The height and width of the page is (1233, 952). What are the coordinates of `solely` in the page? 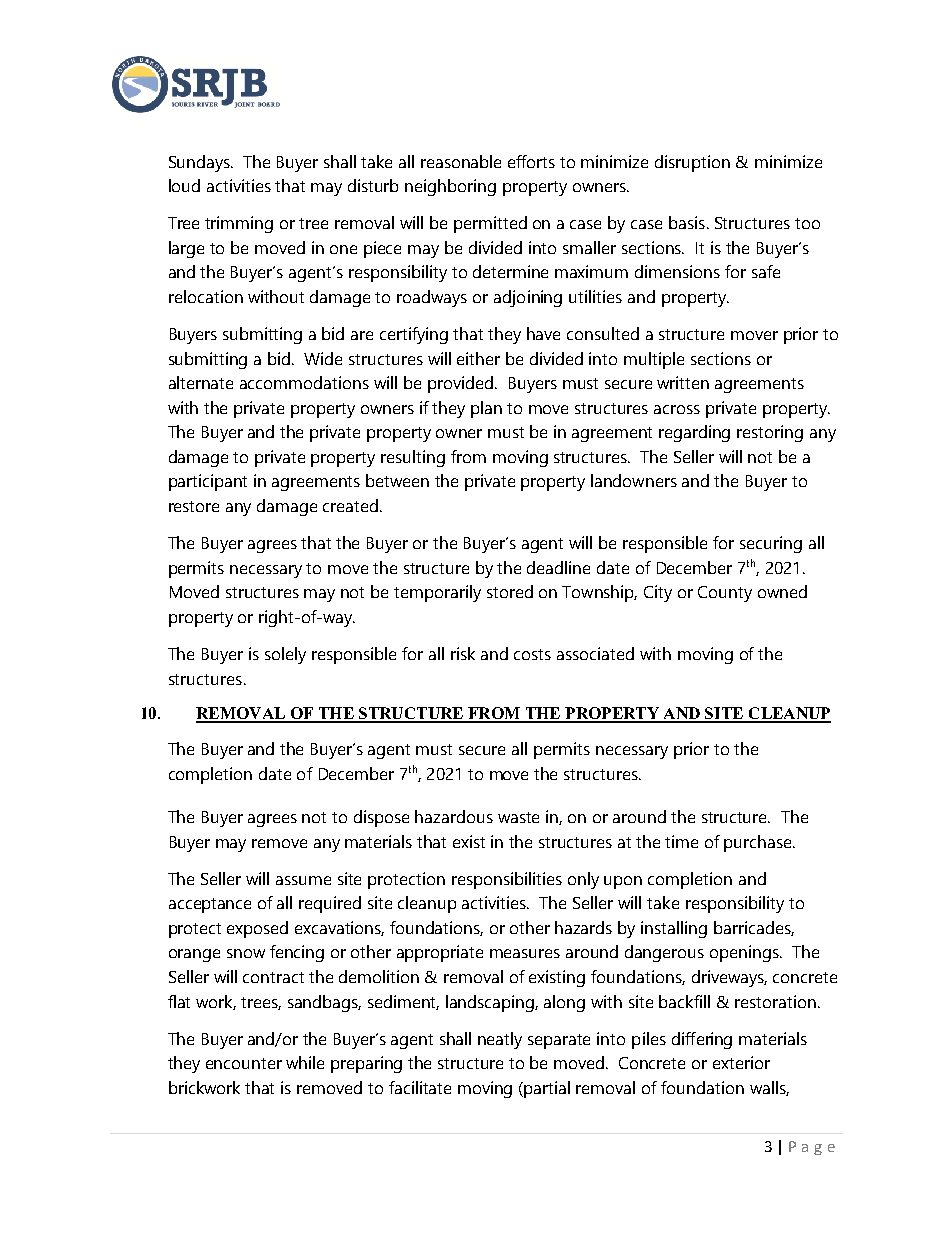 It's located at (285, 655).
